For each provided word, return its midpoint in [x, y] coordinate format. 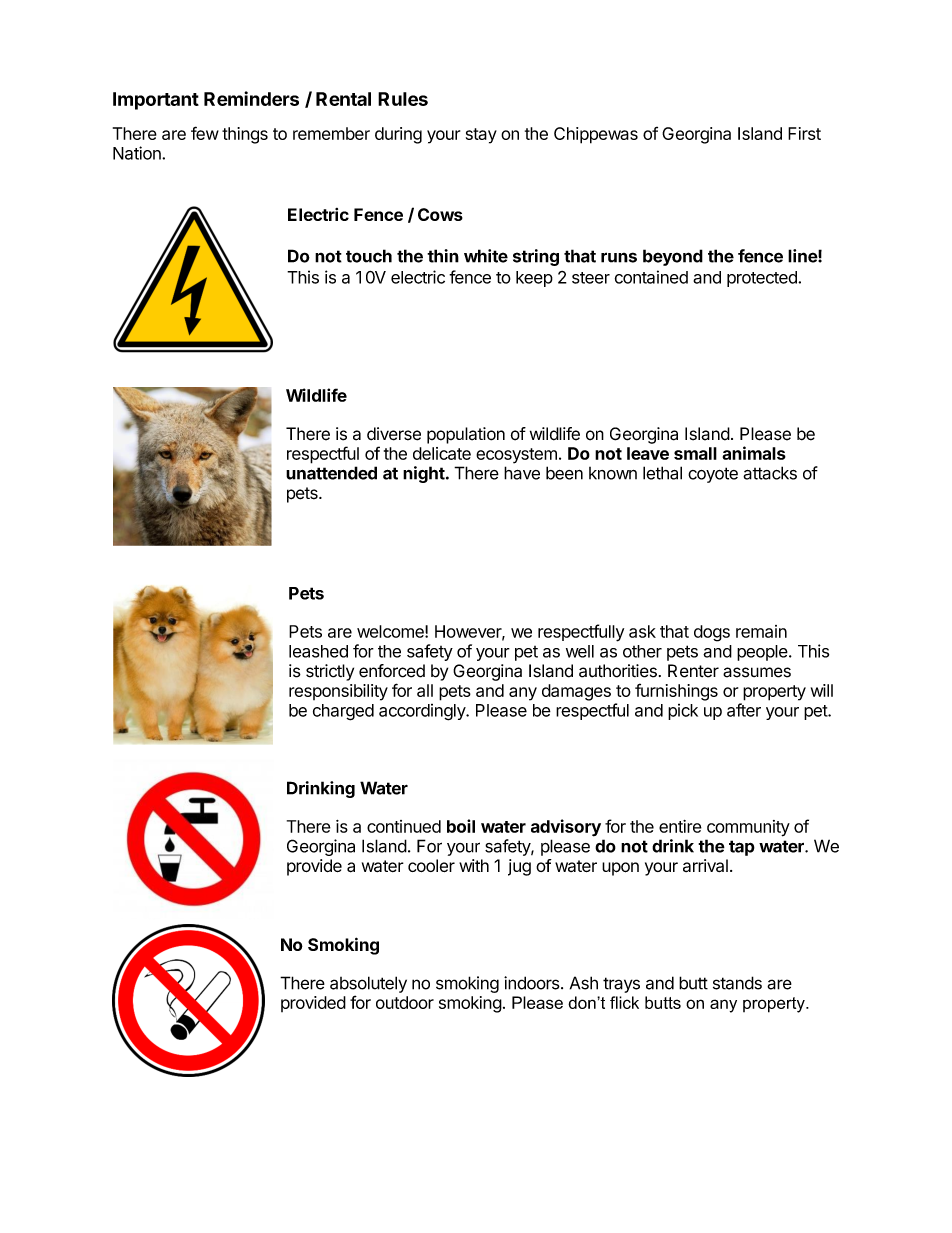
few [205, 133]
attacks [770, 473]
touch [369, 256]
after [744, 710]
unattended [331, 473]
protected [763, 279]
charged [343, 712]
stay [481, 136]
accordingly [423, 712]
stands [737, 983]
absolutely [368, 984]
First [804, 133]
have [522, 473]
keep [534, 279]
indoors [532, 983]
